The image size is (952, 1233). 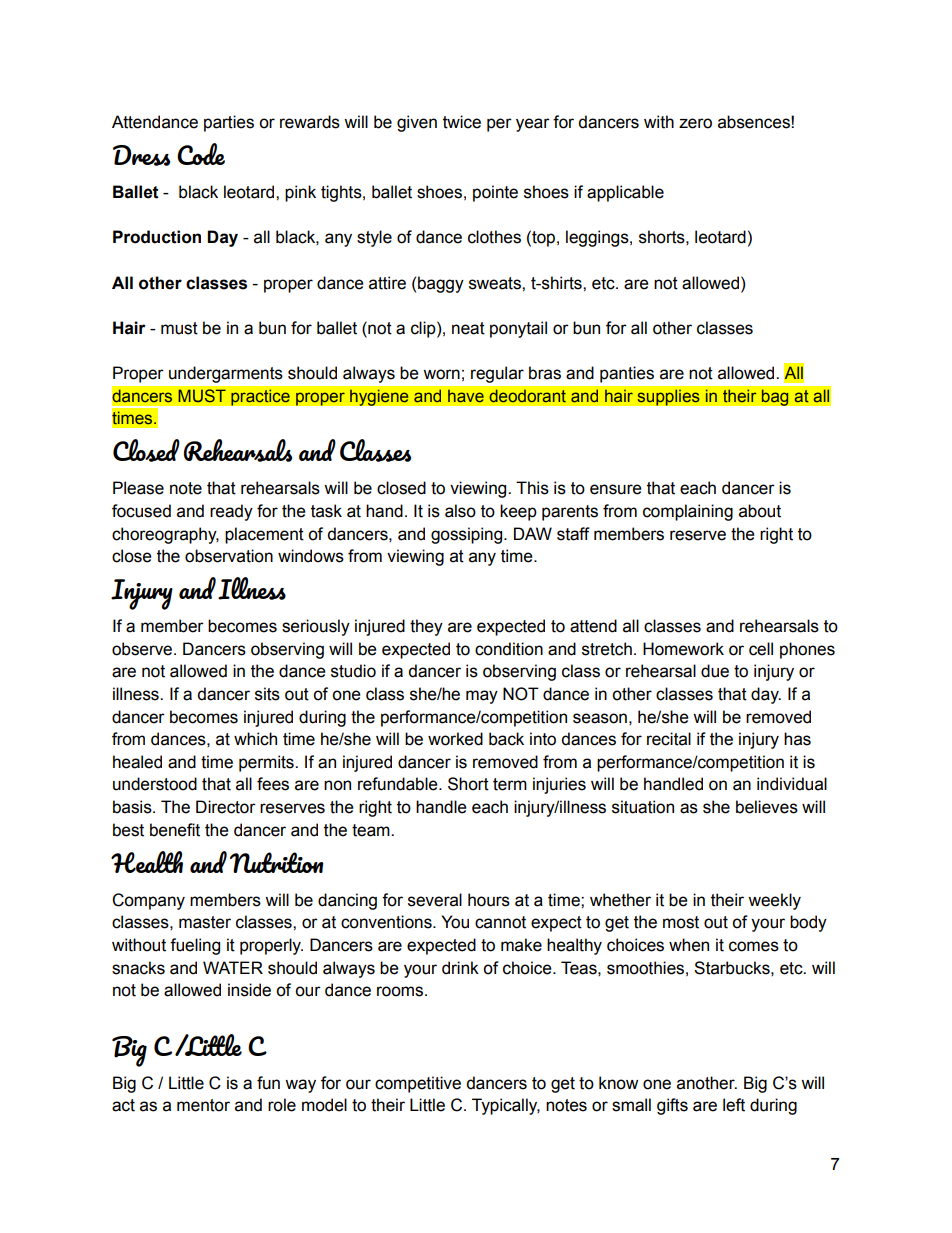 What do you see at coordinates (203, 1105) in the screenshot?
I see `mentor` at bounding box center [203, 1105].
